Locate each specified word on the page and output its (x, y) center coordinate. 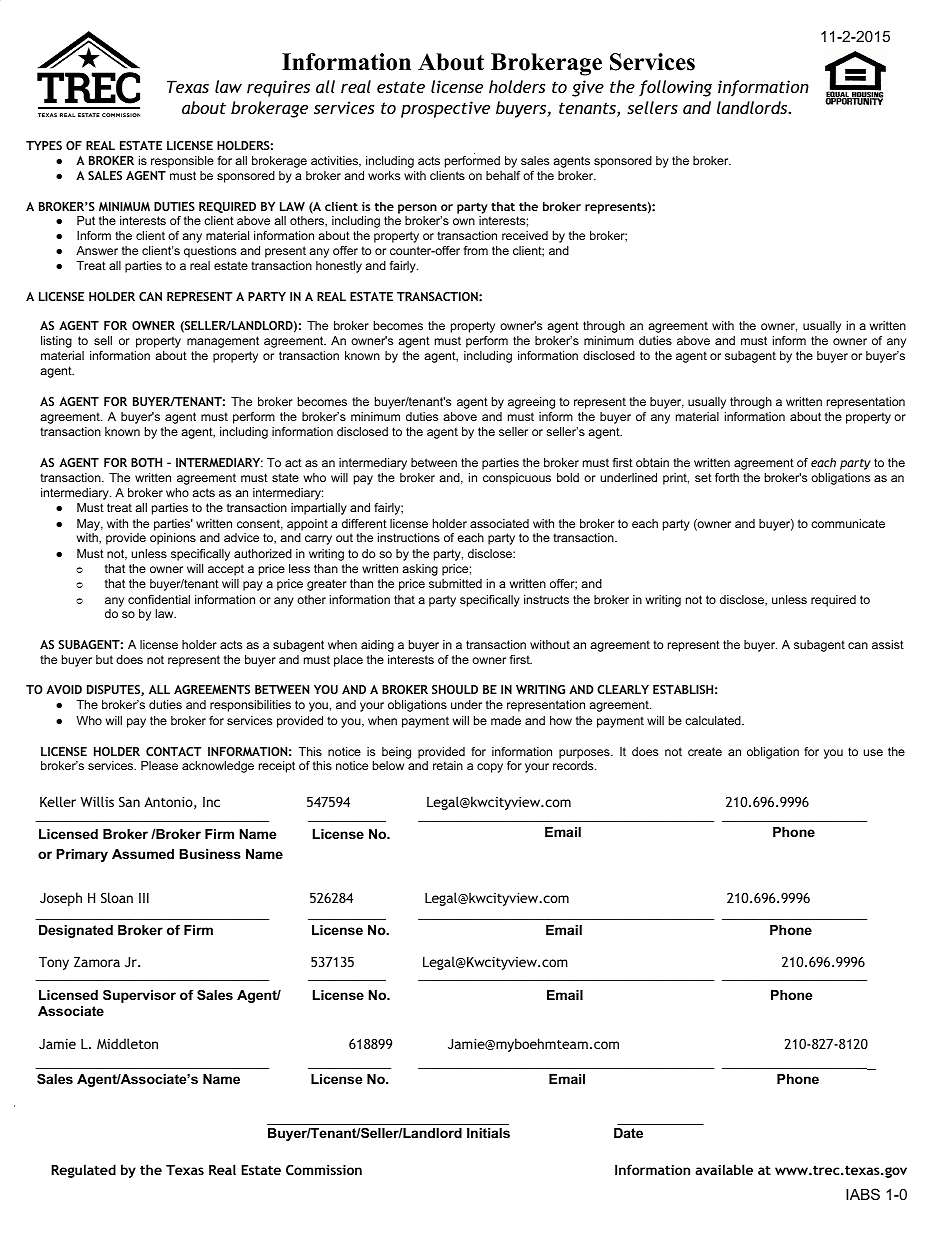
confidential (159, 599)
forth (727, 477)
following (675, 88)
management (223, 342)
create (705, 751)
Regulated (83, 1171)
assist (888, 644)
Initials (488, 1133)
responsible (182, 162)
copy (490, 768)
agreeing (531, 403)
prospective (445, 109)
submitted (455, 583)
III (144, 898)
